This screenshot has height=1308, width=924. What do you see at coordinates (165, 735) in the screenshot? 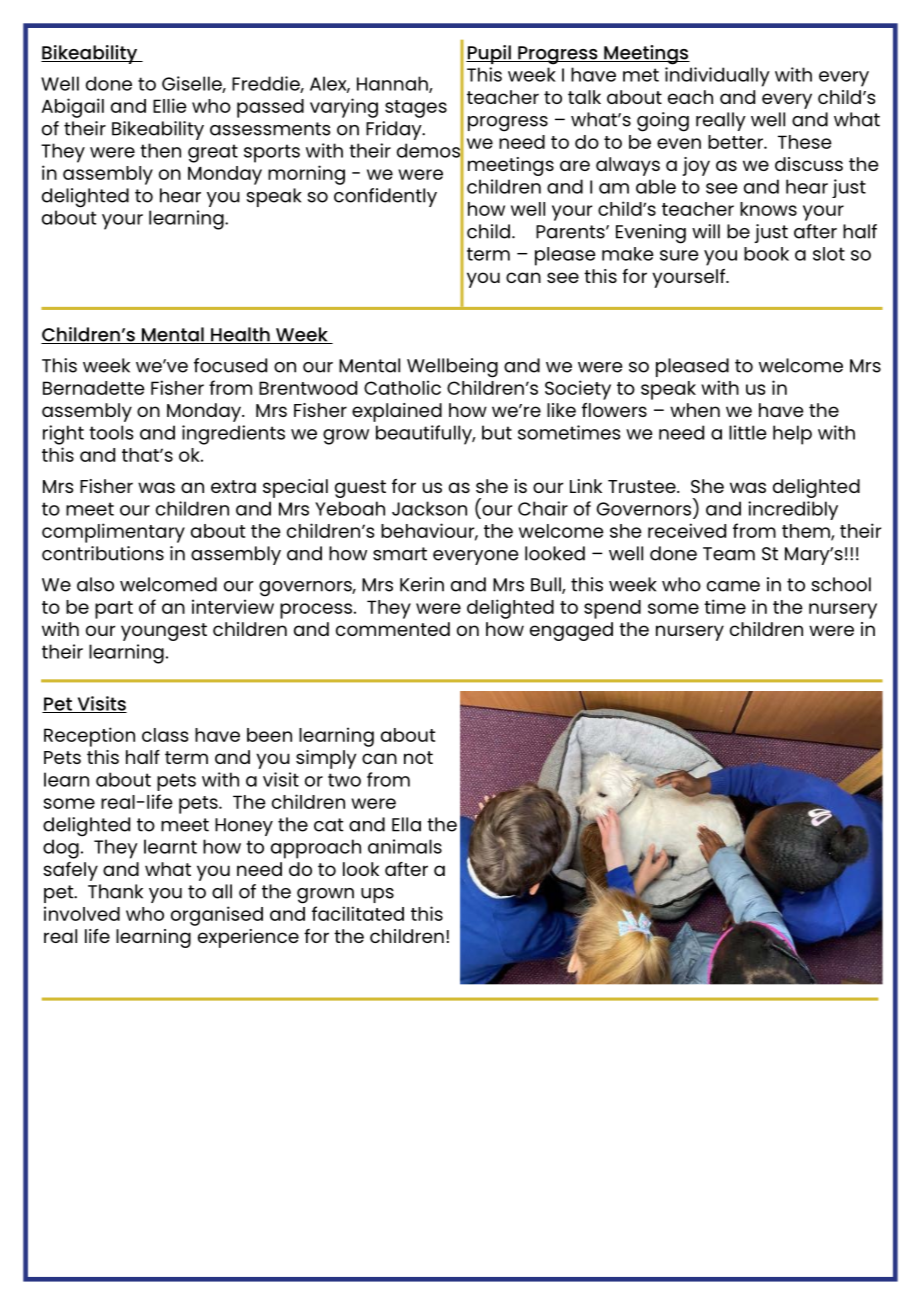
I see `class` at bounding box center [165, 735].
